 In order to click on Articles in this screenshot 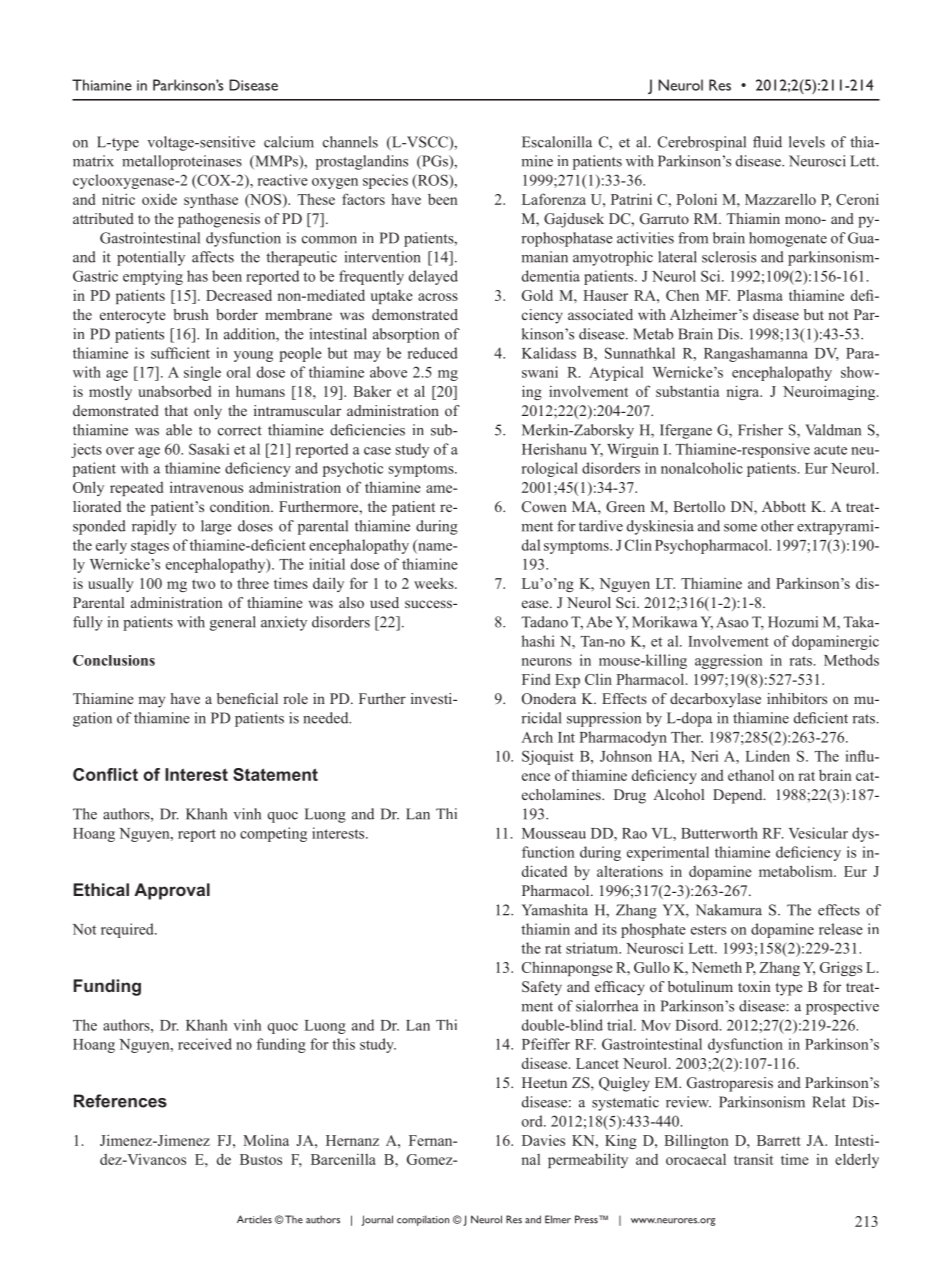, I will do `click(254, 1219)`.
